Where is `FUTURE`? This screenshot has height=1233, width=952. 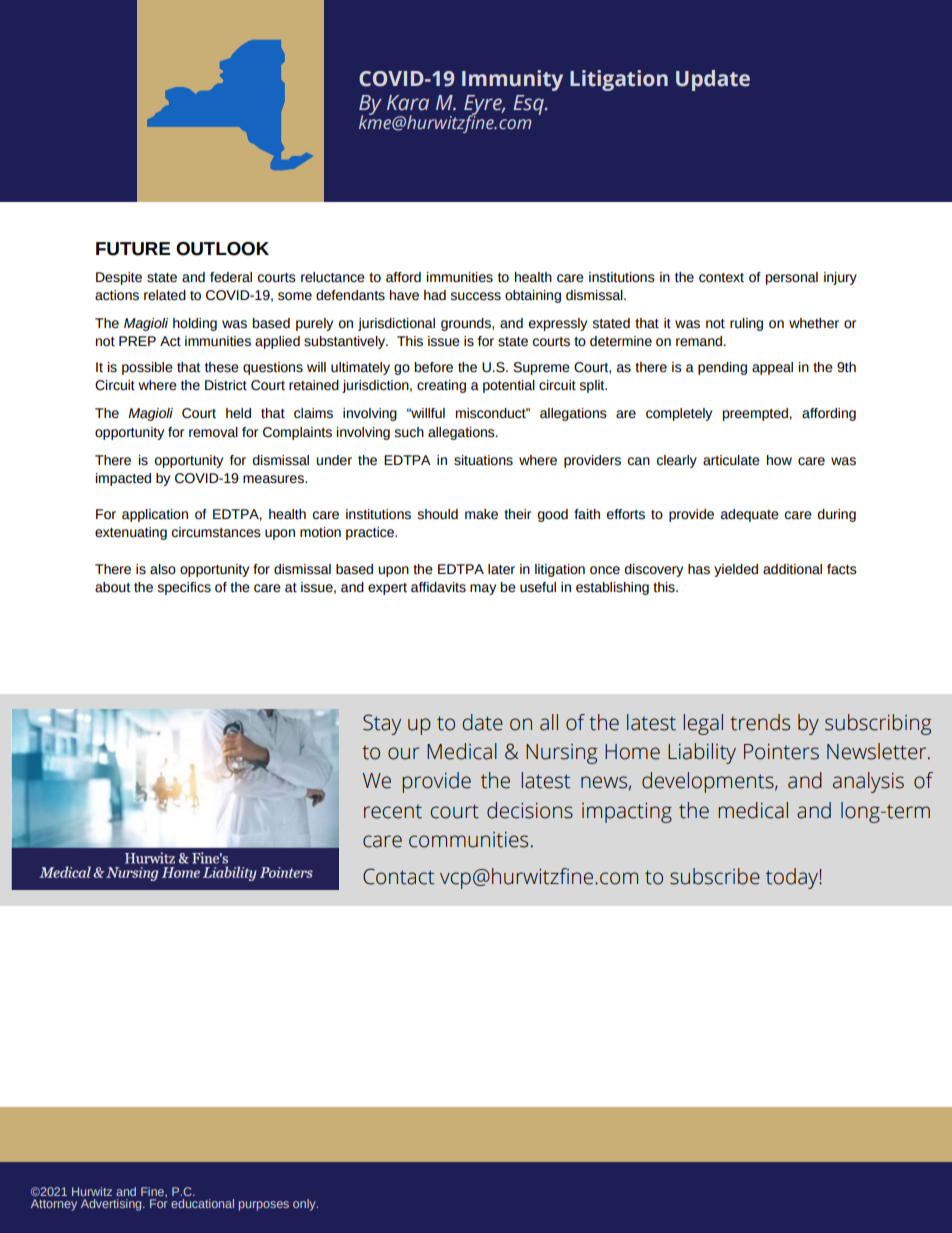 FUTURE is located at coordinates (133, 249).
